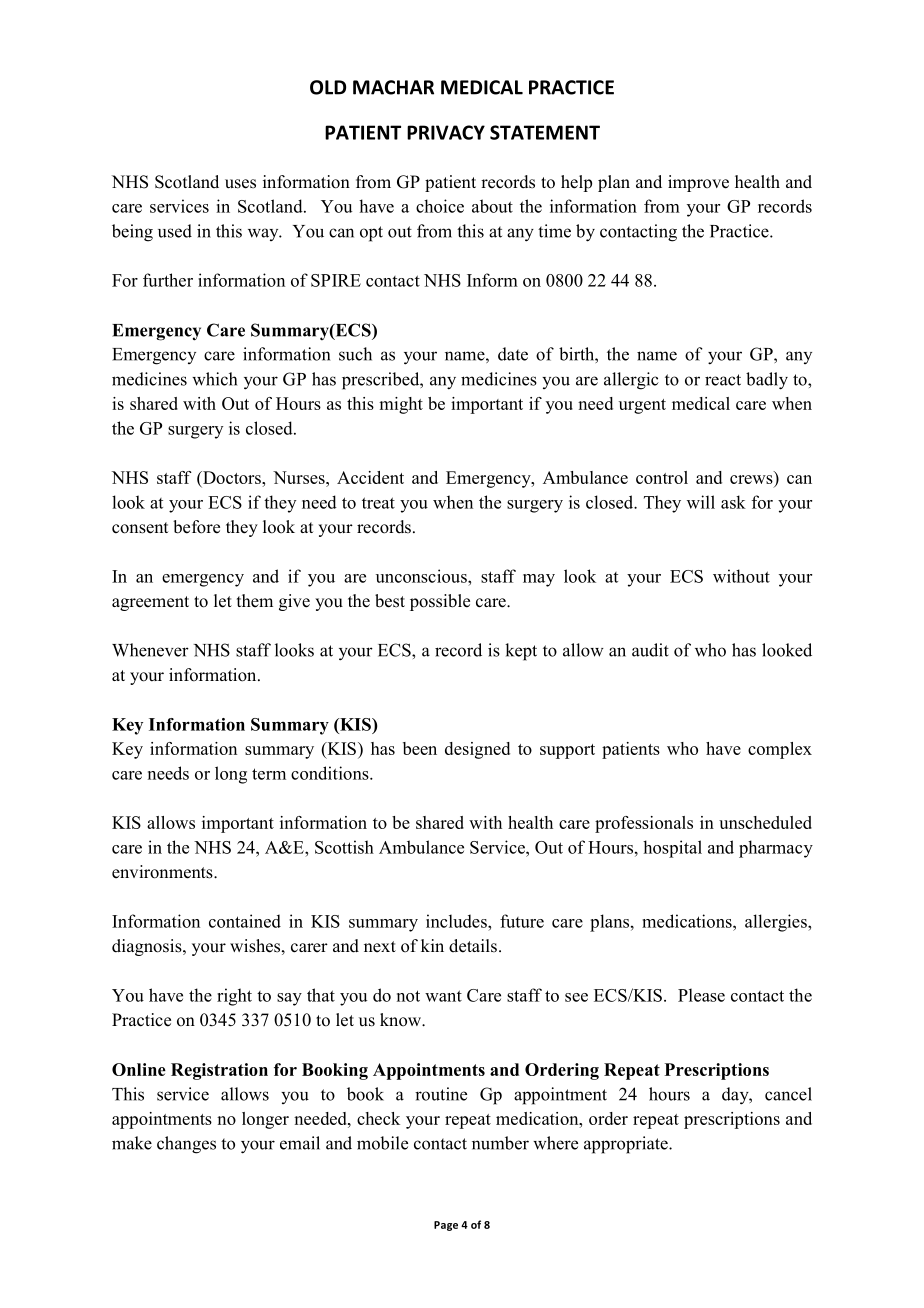 Image resolution: width=924 pixels, height=1308 pixels. What do you see at coordinates (521, 652) in the page?
I see `kept` at bounding box center [521, 652].
